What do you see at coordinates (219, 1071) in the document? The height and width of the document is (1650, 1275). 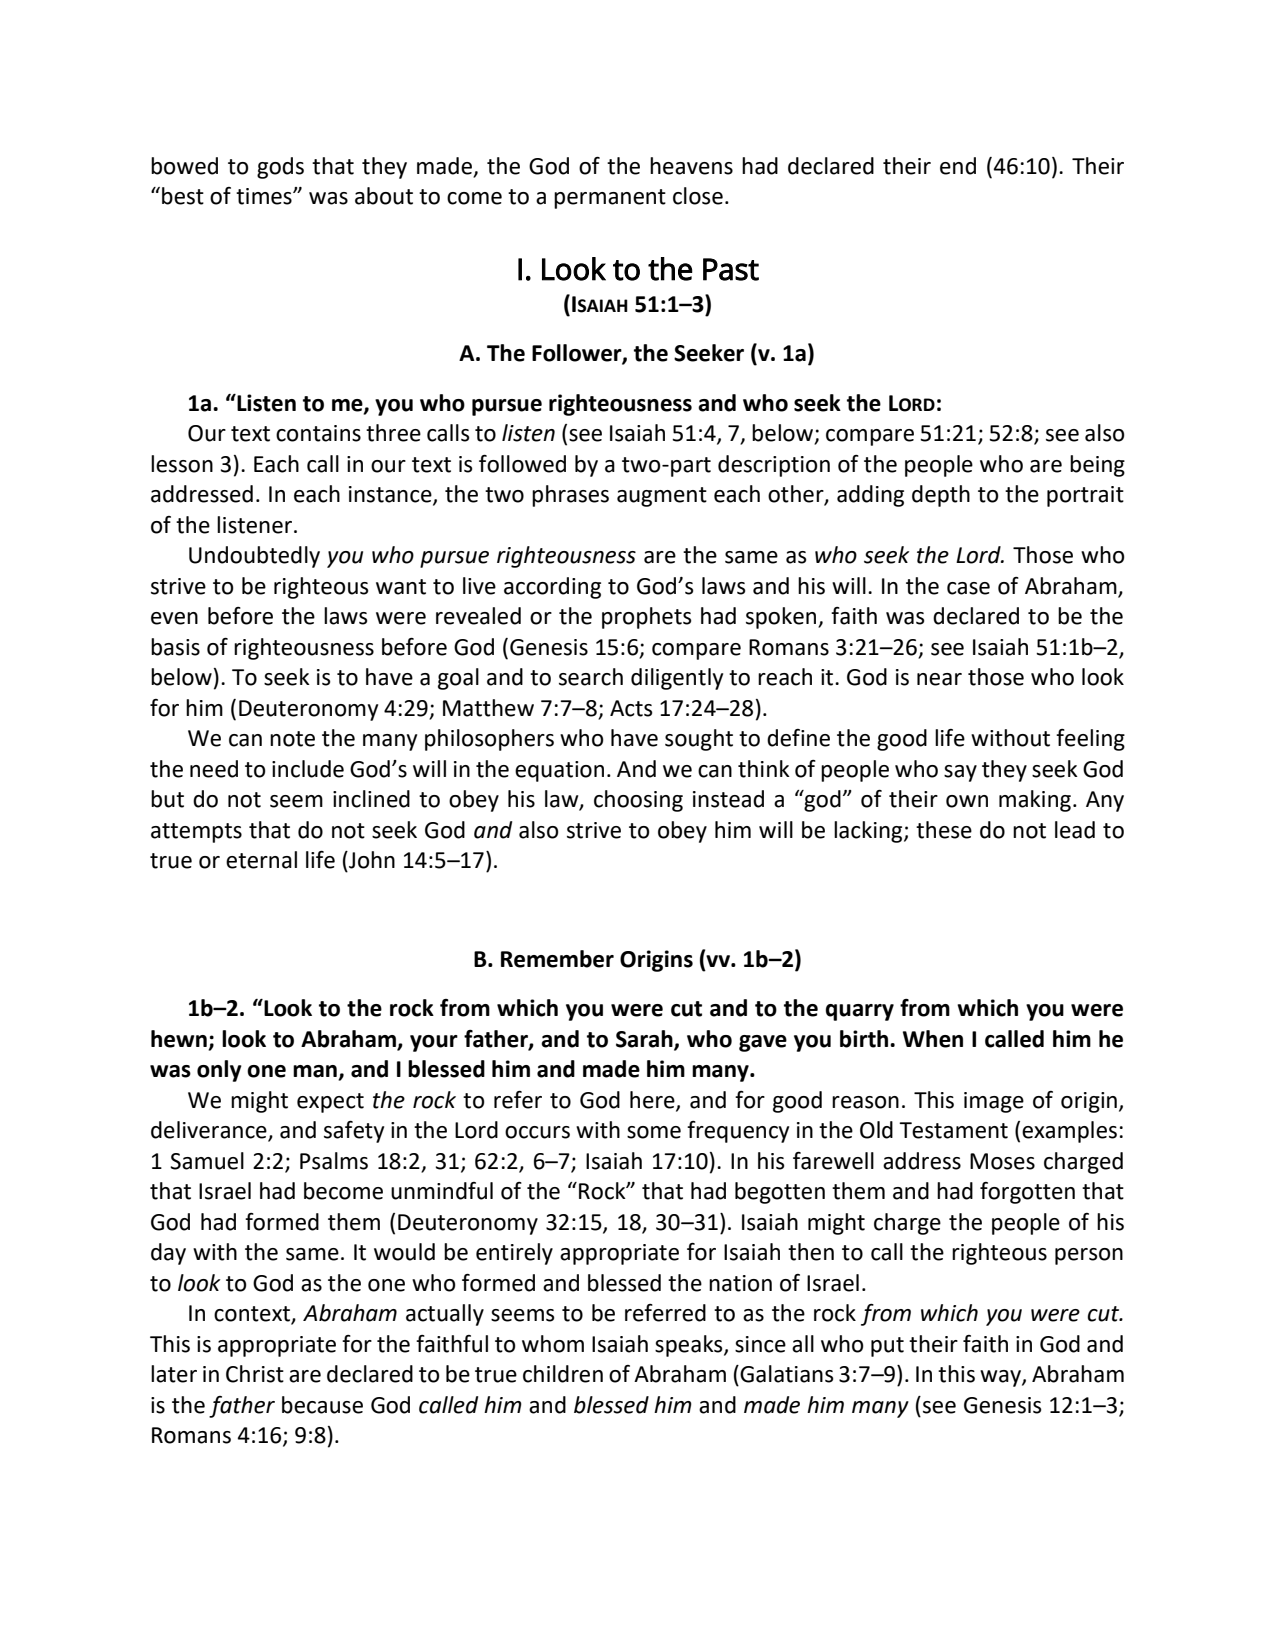 I see `only` at bounding box center [219, 1071].
